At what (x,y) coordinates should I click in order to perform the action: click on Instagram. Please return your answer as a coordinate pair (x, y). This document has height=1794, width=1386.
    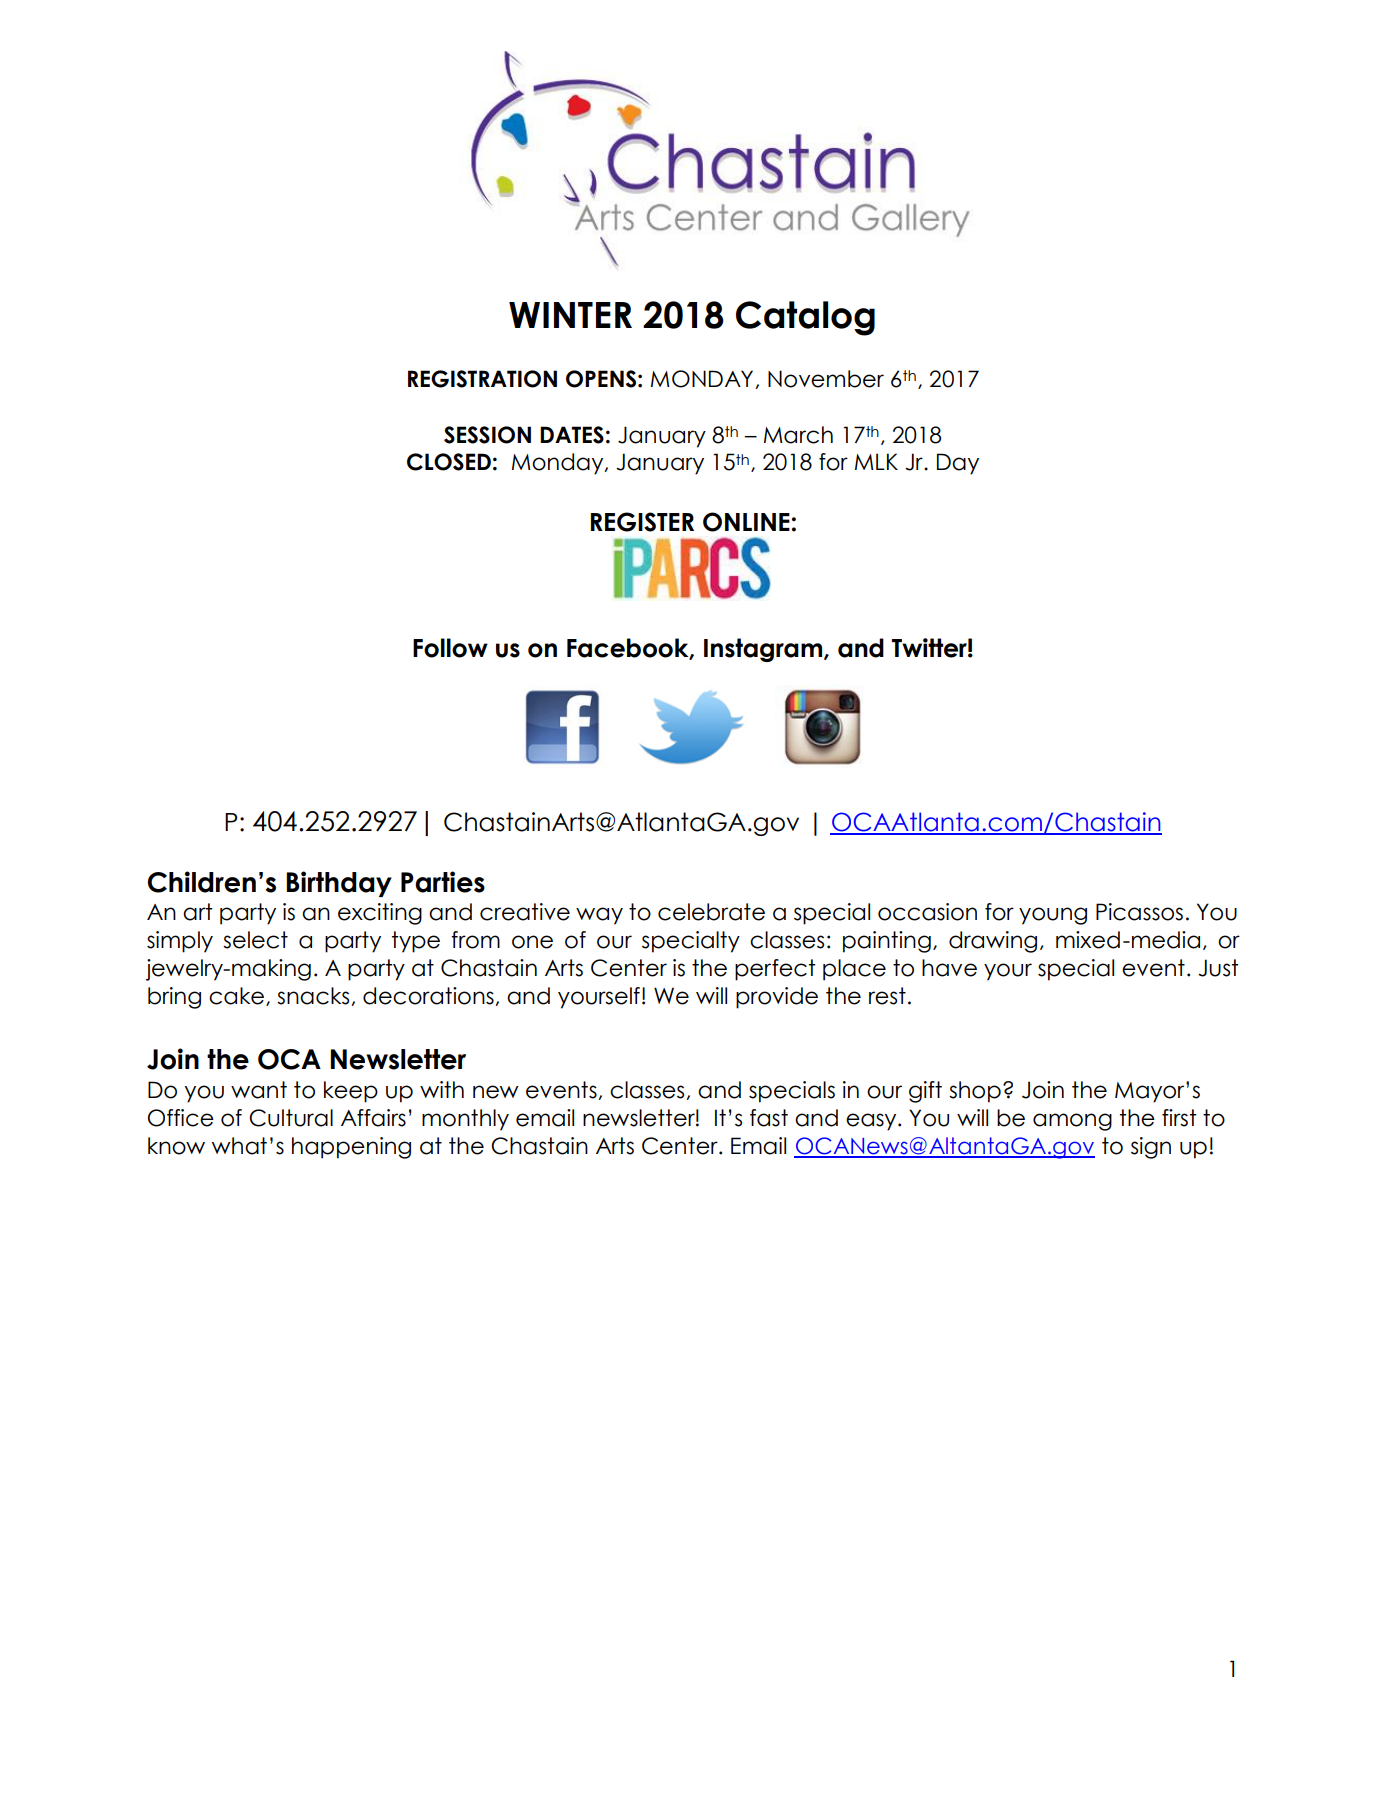
    Looking at the image, I should click on (764, 650).
